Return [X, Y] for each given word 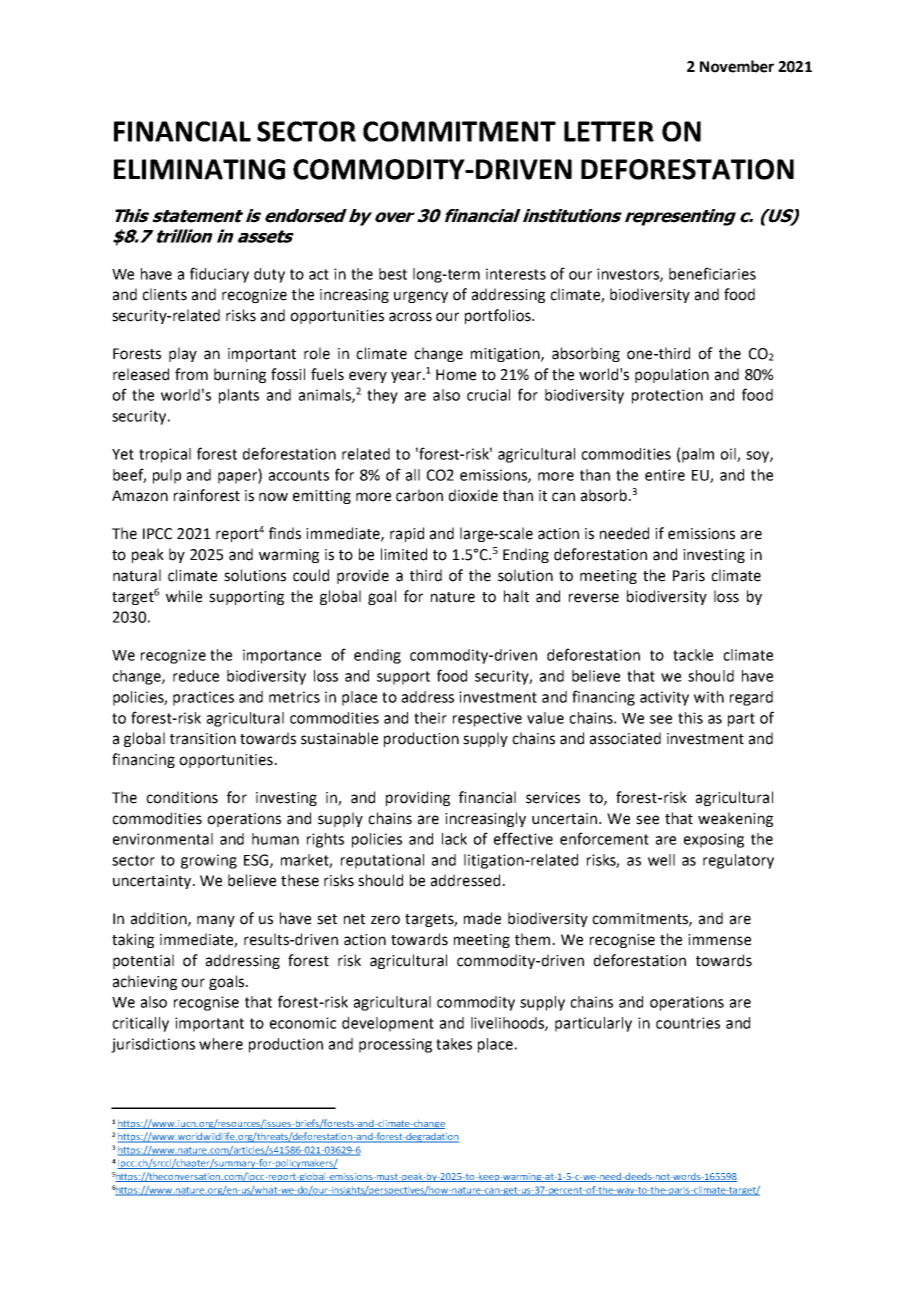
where [221, 1044]
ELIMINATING [199, 169]
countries [688, 1023]
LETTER [609, 131]
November [737, 66]
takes [454, 1044]
